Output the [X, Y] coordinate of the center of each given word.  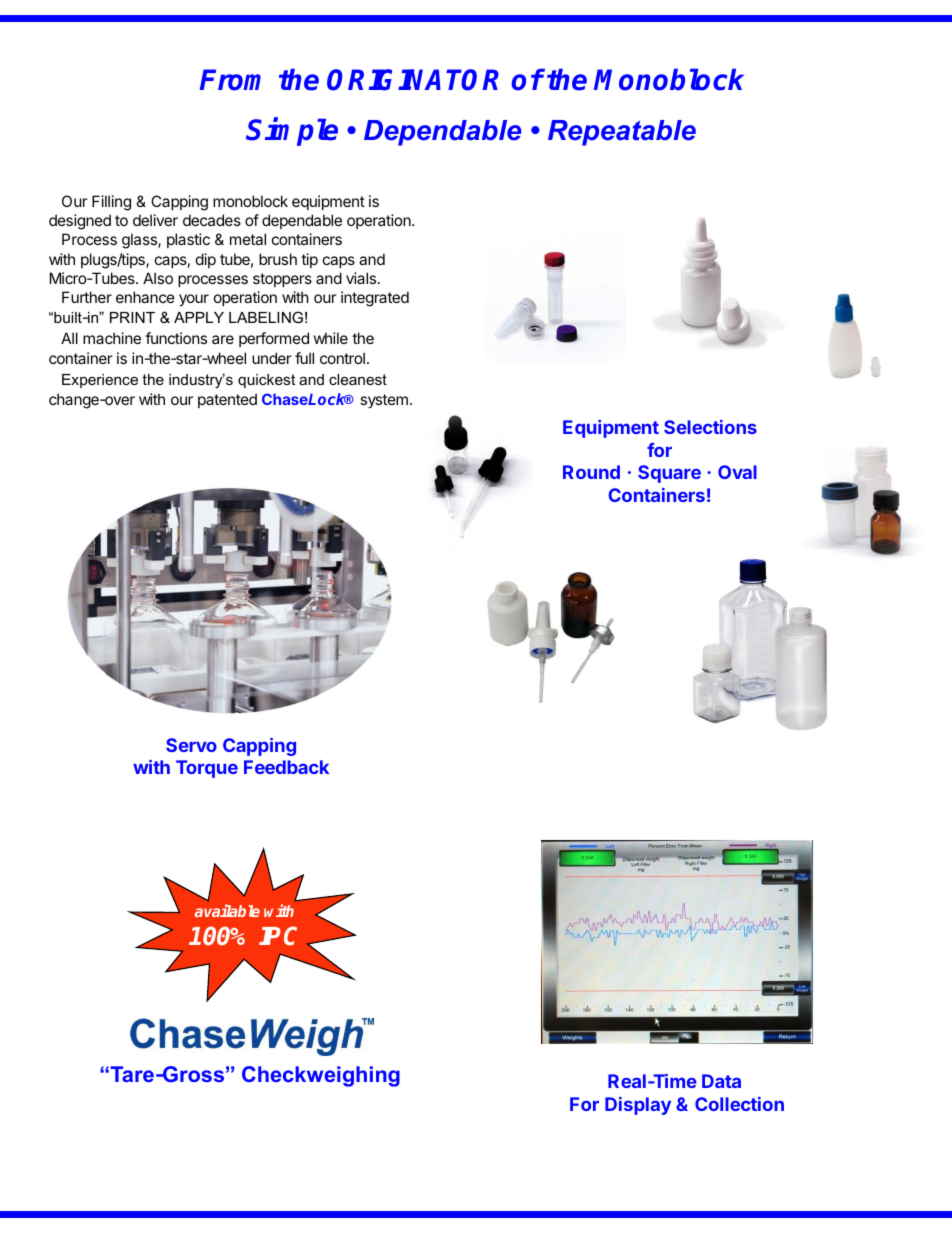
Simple [292, 132]
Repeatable [622, 133]
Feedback [286, 767]
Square [669, 474]
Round [591, 472]
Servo [191, 745]
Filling [111, 203]
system [384, 401]
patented [227, 400]
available [227, 910]
